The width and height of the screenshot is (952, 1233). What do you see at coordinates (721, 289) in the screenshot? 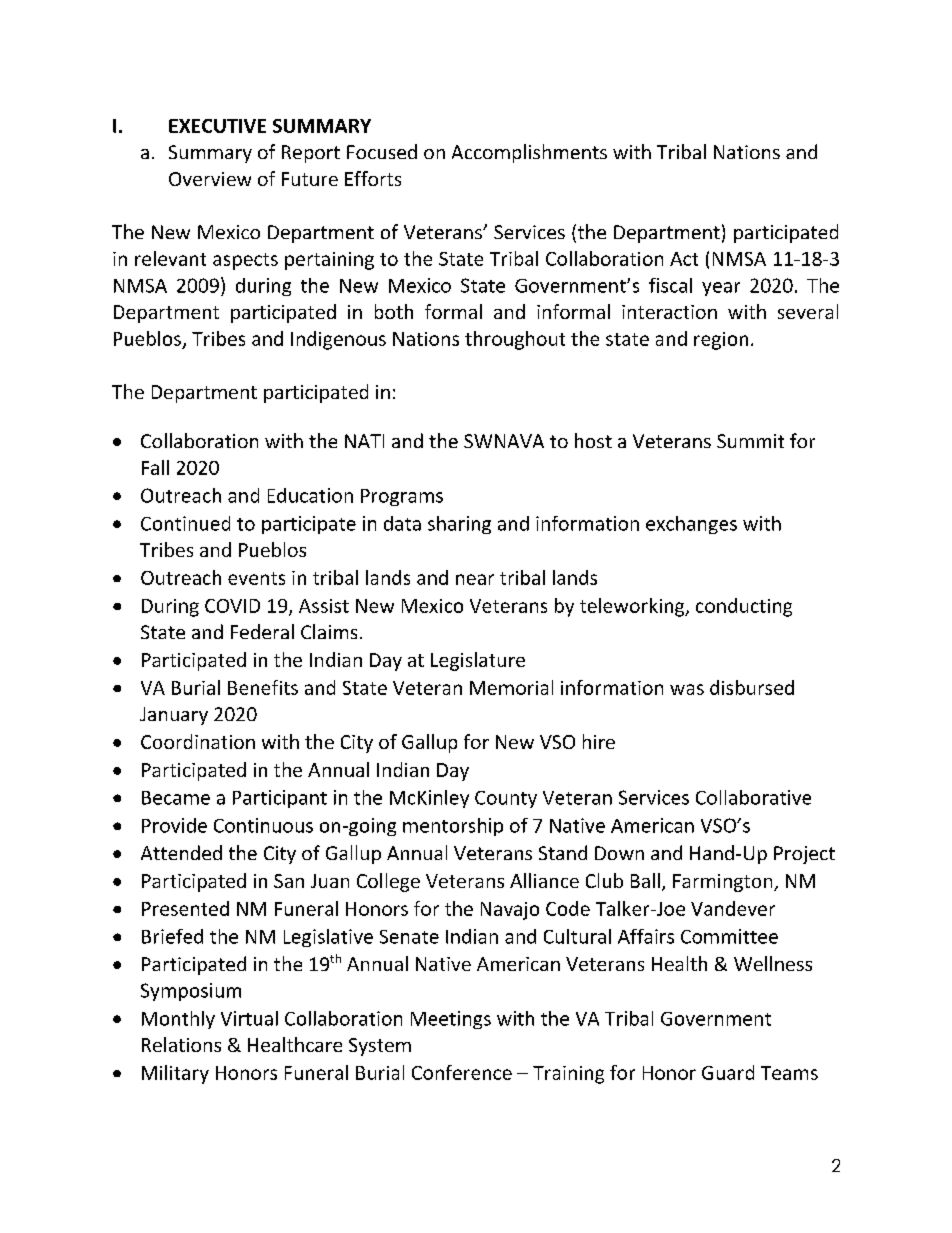
I see `year` at bounding box center [721, 289].
